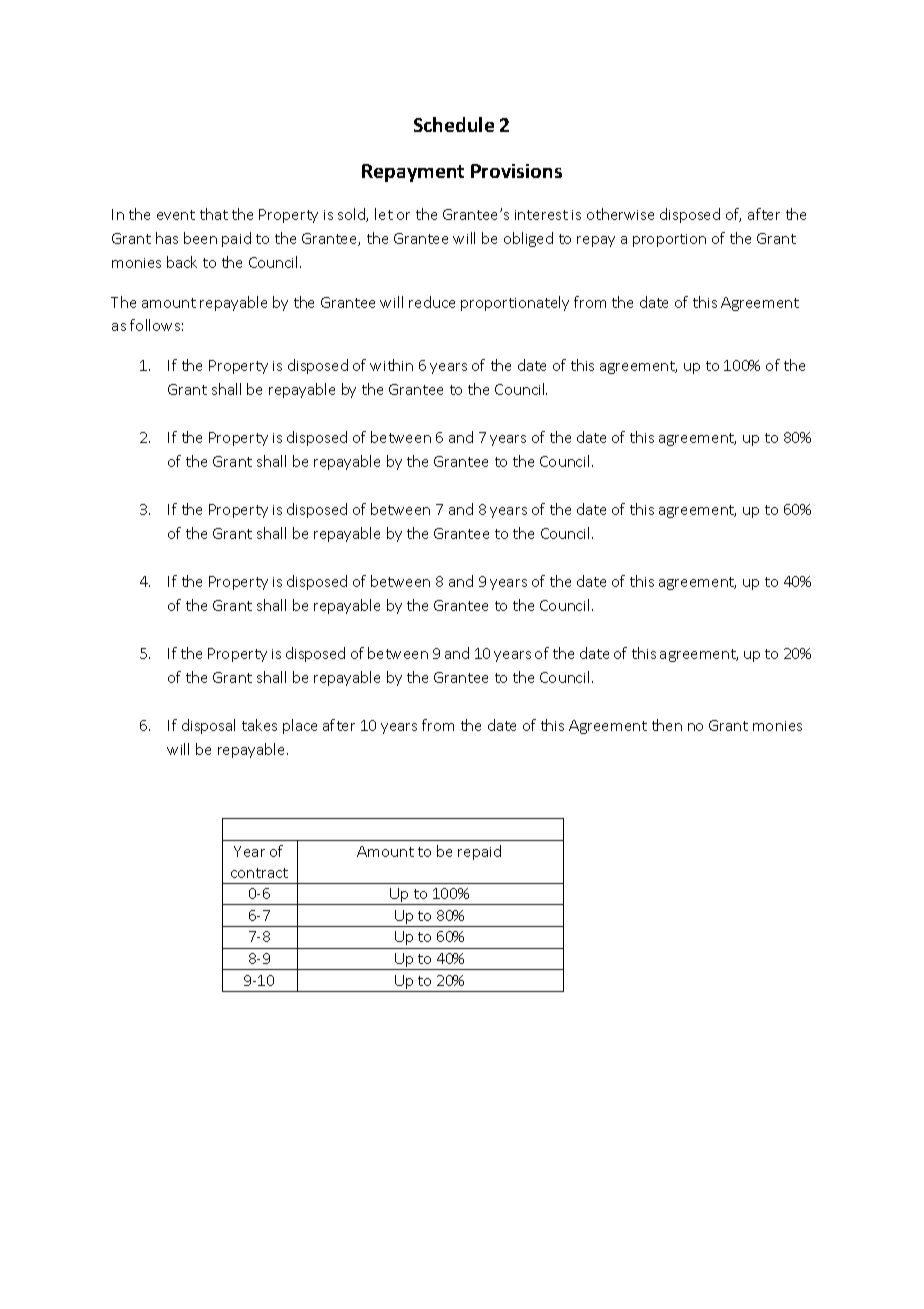 Image resolution: width=924 pixels, height=1309 pixels. I want to click on place, so click(300, 726).
